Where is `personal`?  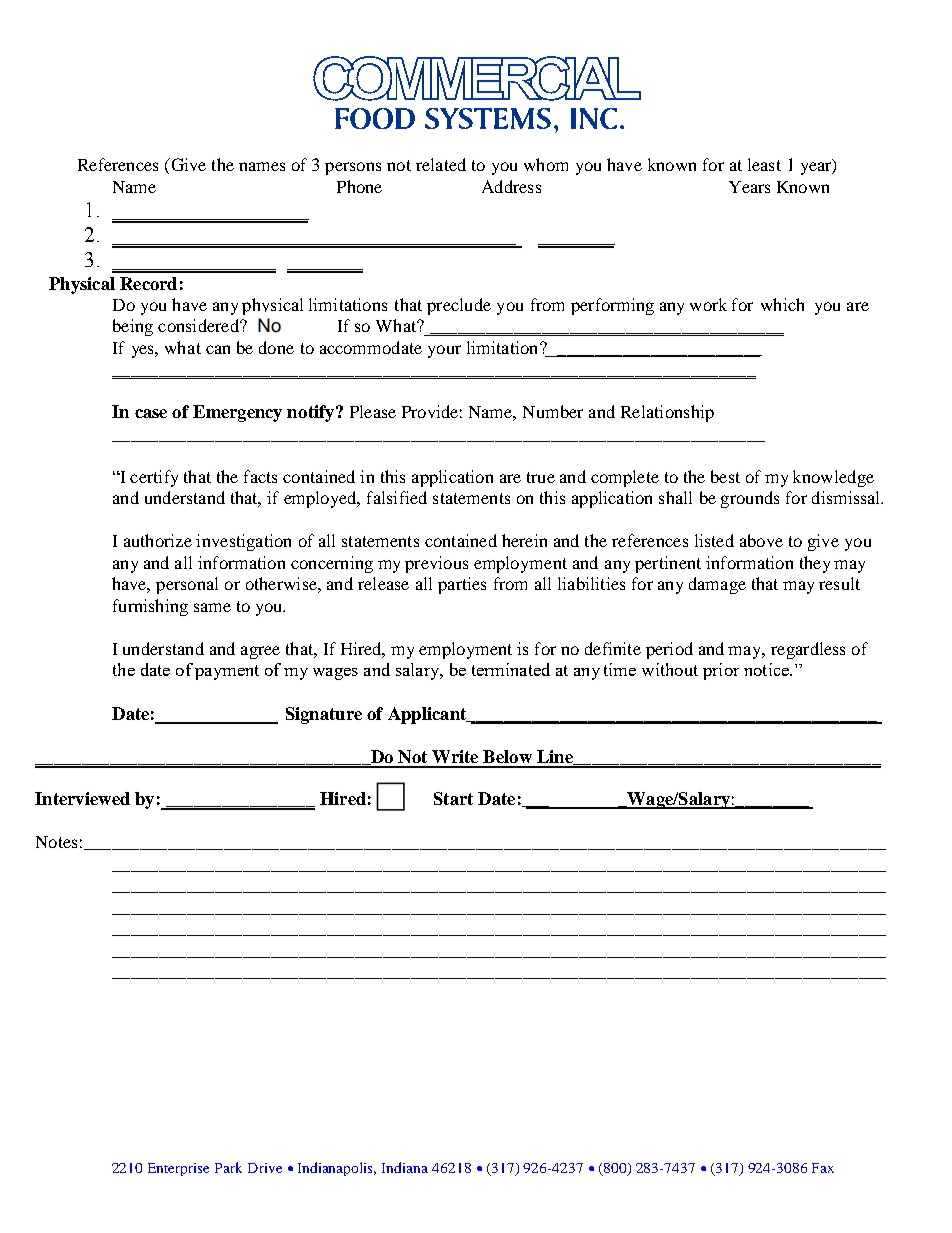
personal is located at coordinates (187, 585).
